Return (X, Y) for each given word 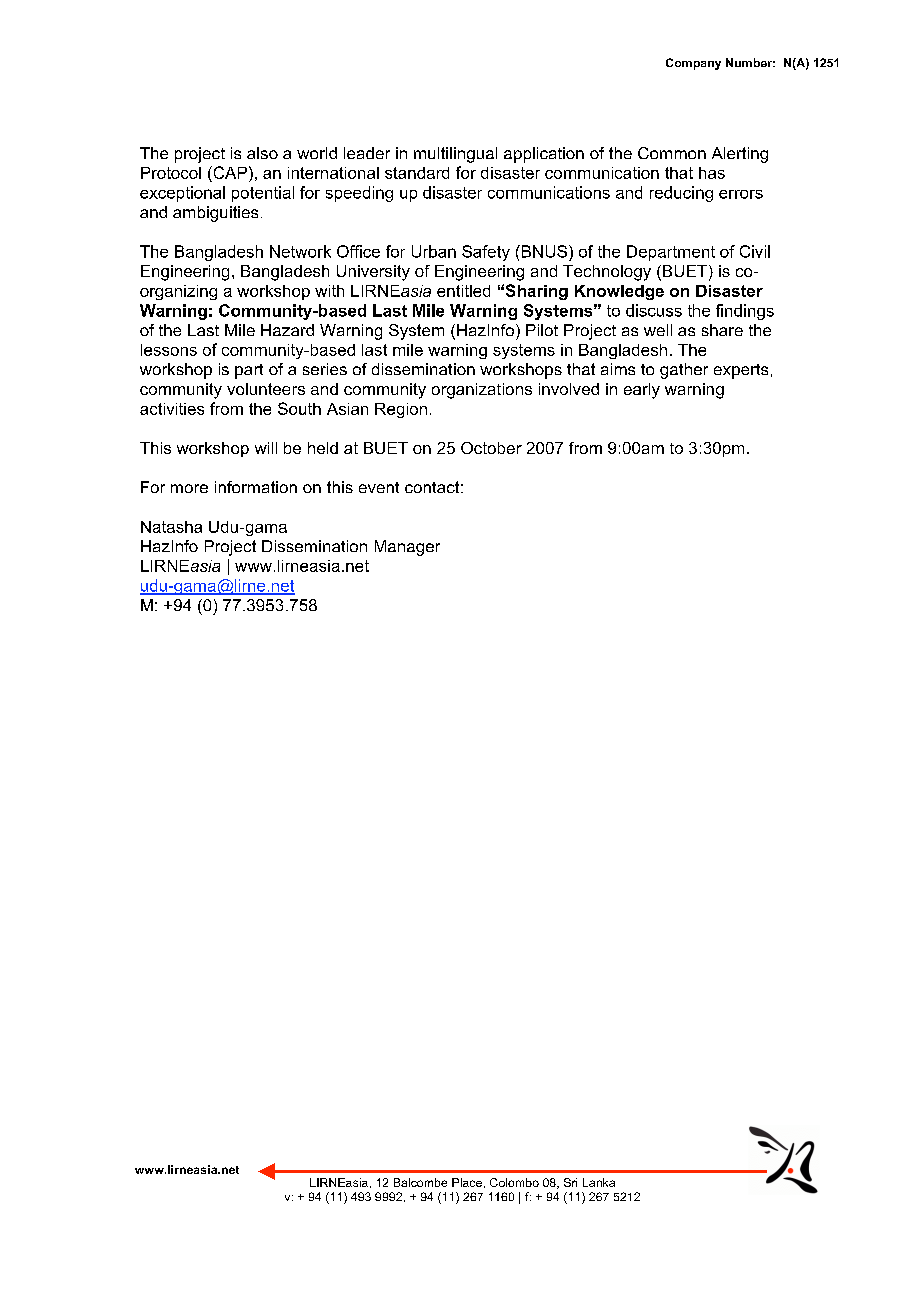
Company (693, 64)
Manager (407, 548)
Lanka (599, 1182)
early (642, 391)
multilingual (455, 155)
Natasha (171, 527)
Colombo (514, 1182)
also (262, 153)
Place (467, 1182)
